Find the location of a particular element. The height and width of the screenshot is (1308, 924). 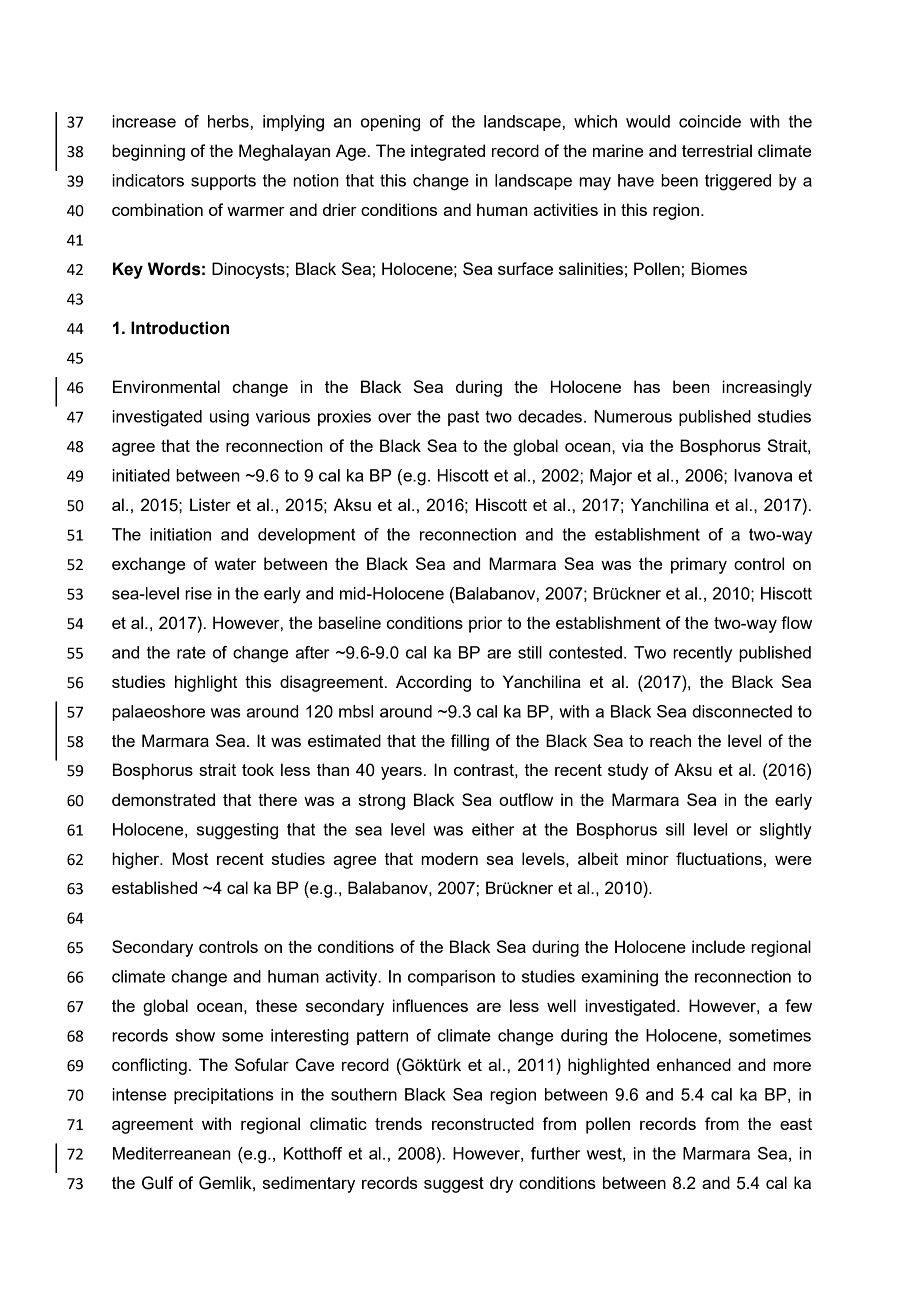

prior is located at coordinates (486, 624).
